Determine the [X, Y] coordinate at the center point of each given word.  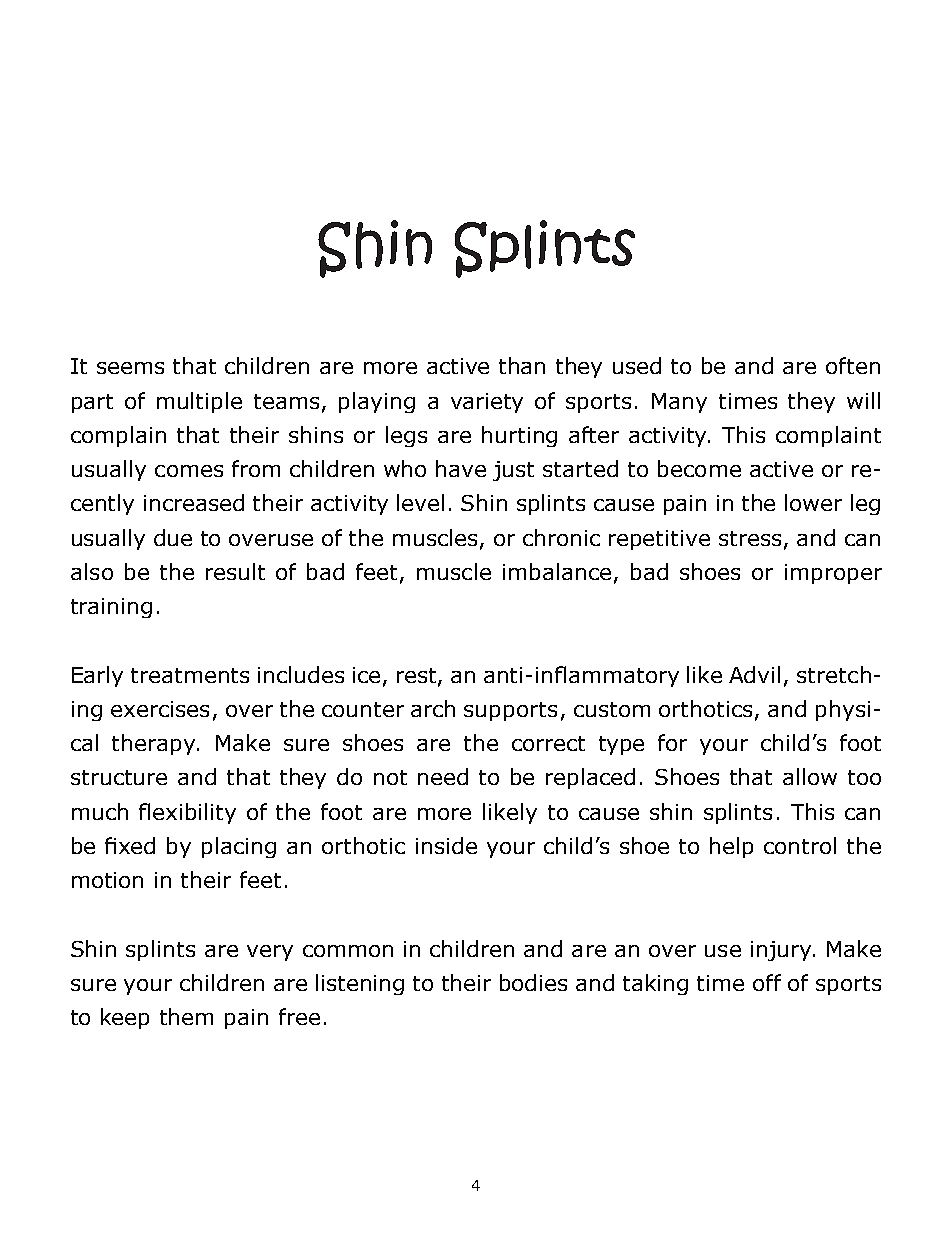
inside [446, 845]
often [853, 365]
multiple [199, 402]
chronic [561, 537]
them [186, 1016]
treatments [190, 675]
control [800, 845]
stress [750, 538]
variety [487, 403]
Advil [754, 674]
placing [239, 847]
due [173, 537]
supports [510, 711]
